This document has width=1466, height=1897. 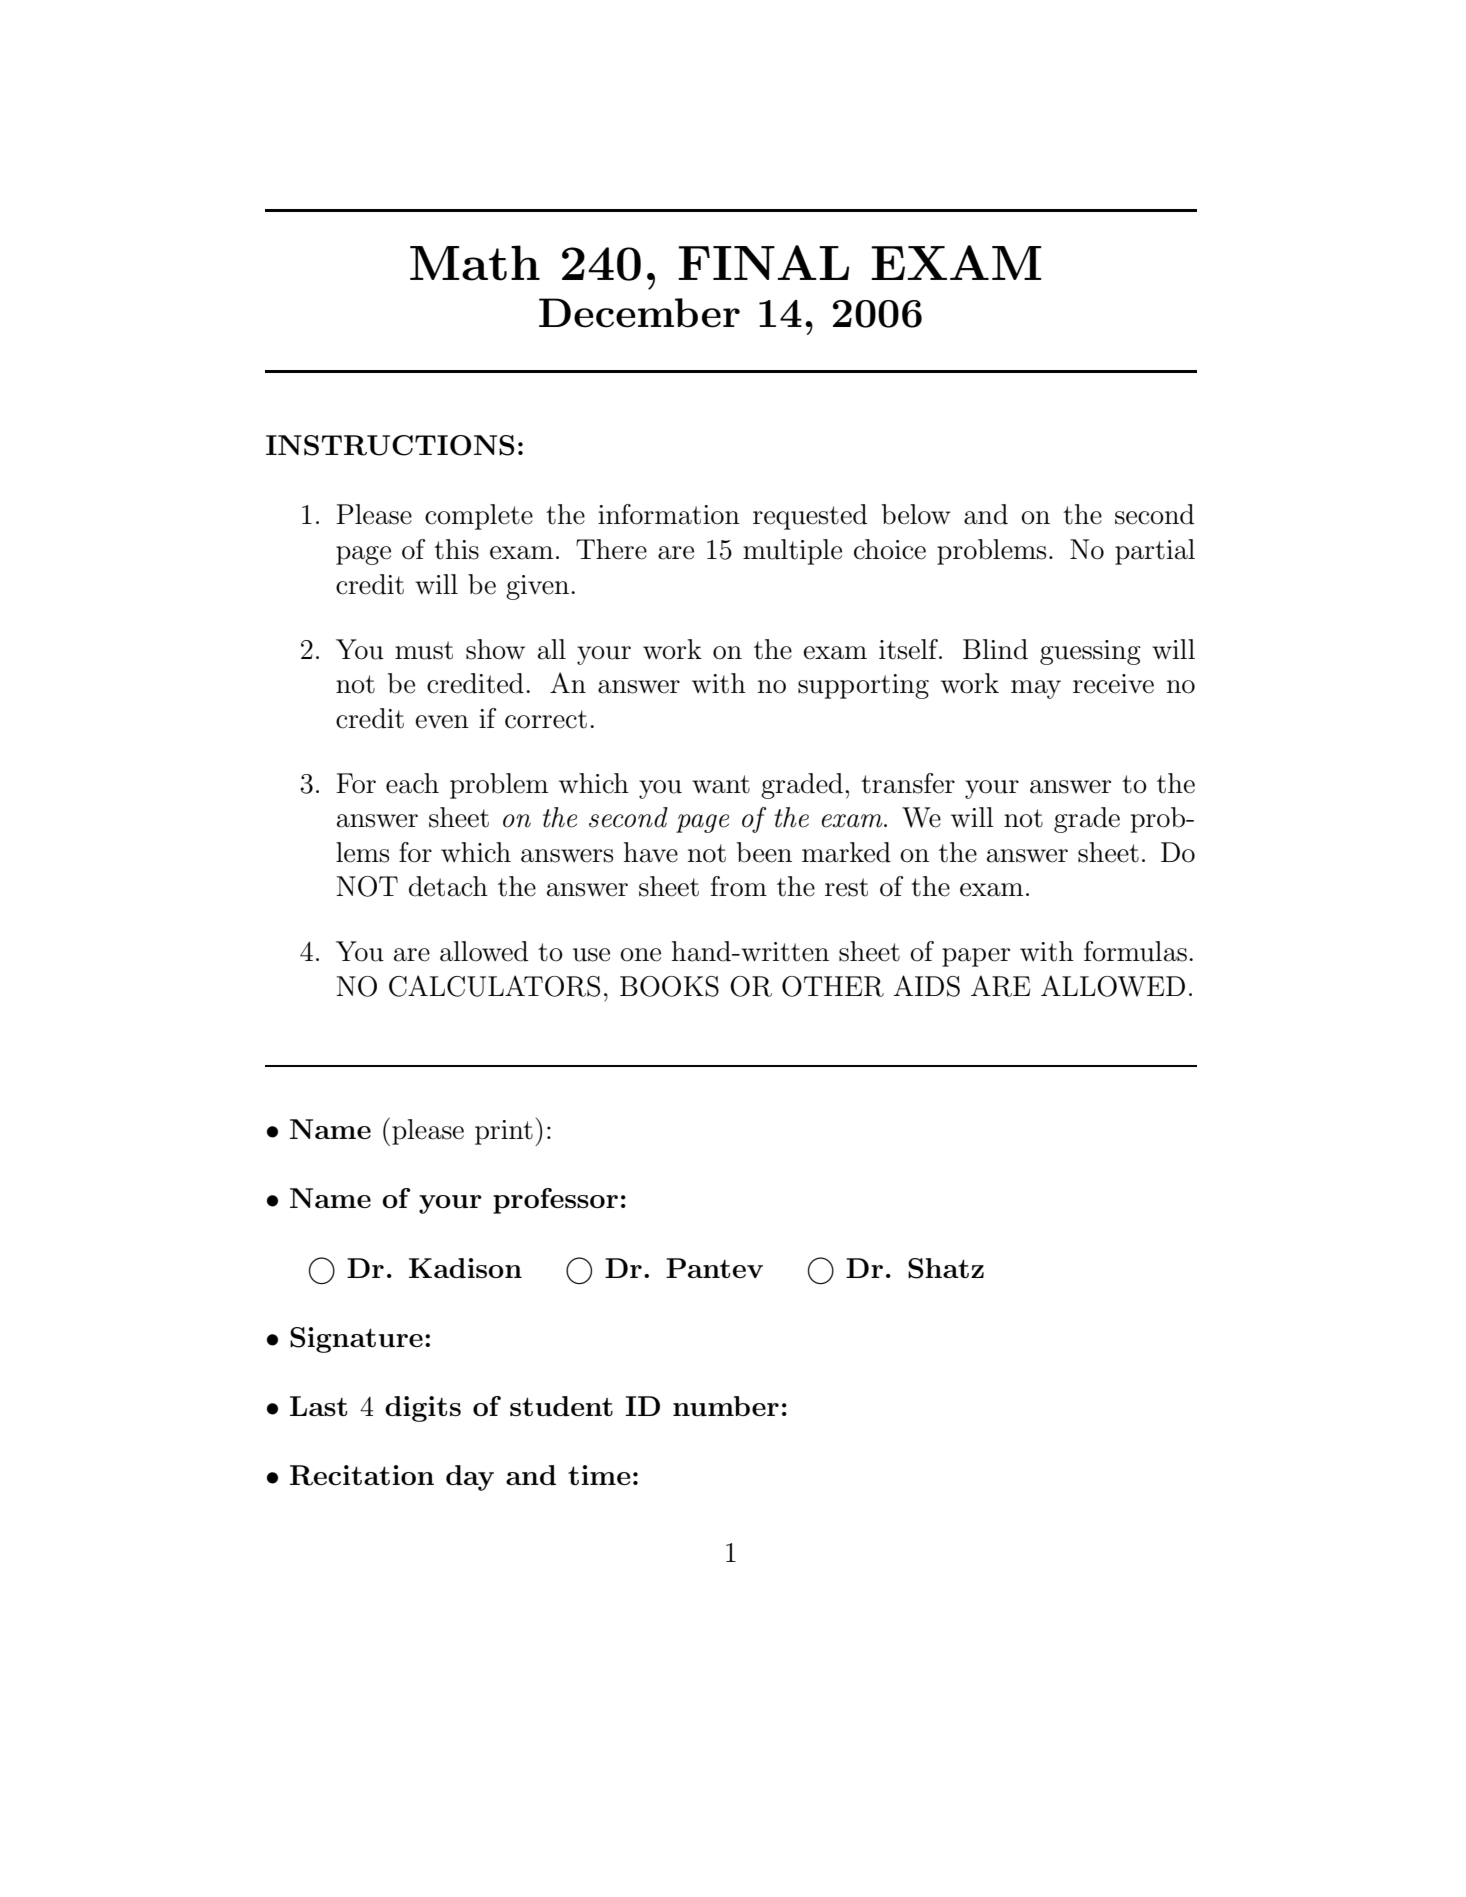 I want to click on AIDS, so click(x=927, y=986).
